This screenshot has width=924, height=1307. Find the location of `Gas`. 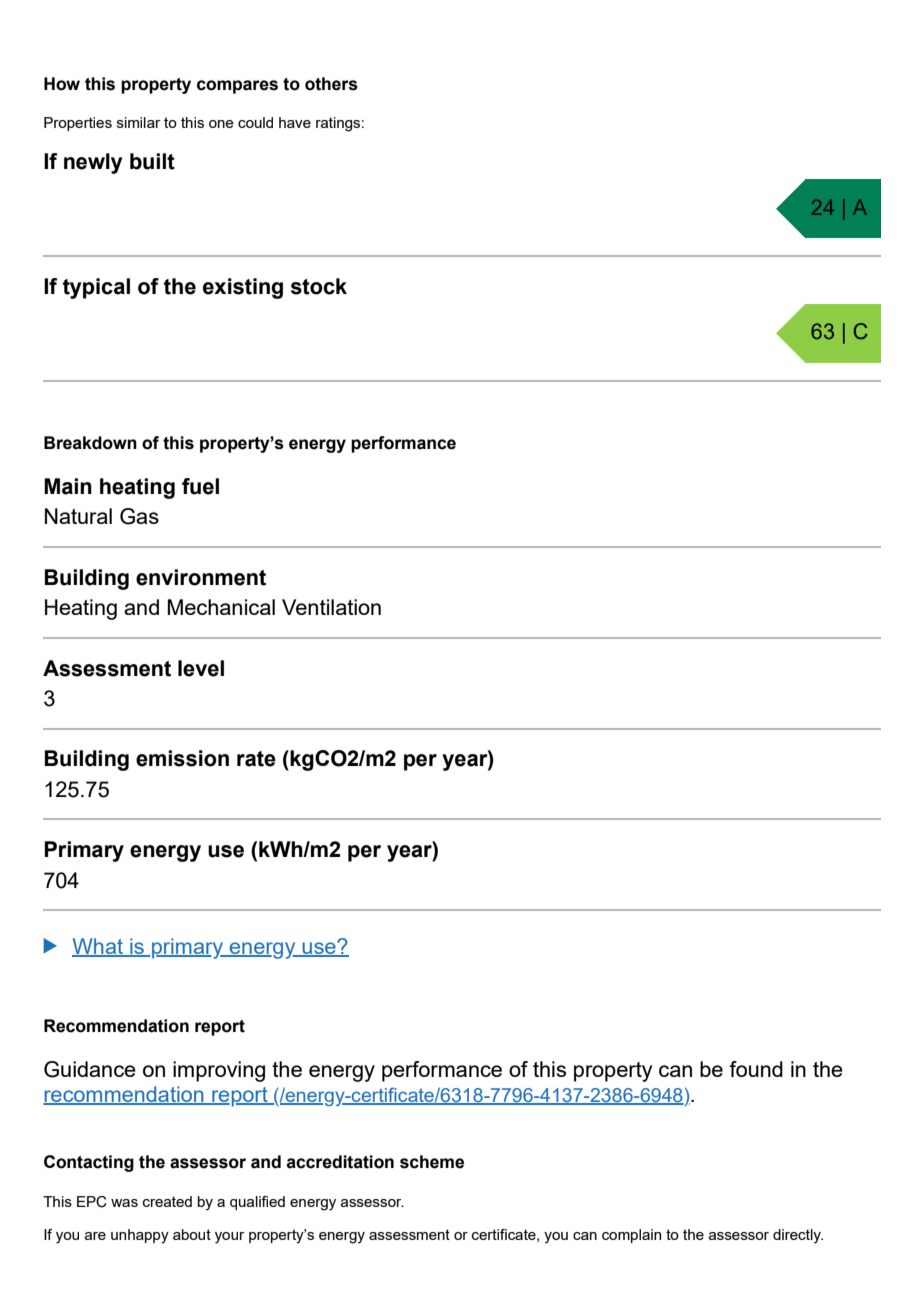

Gas is located at coordinates (139, 516).
